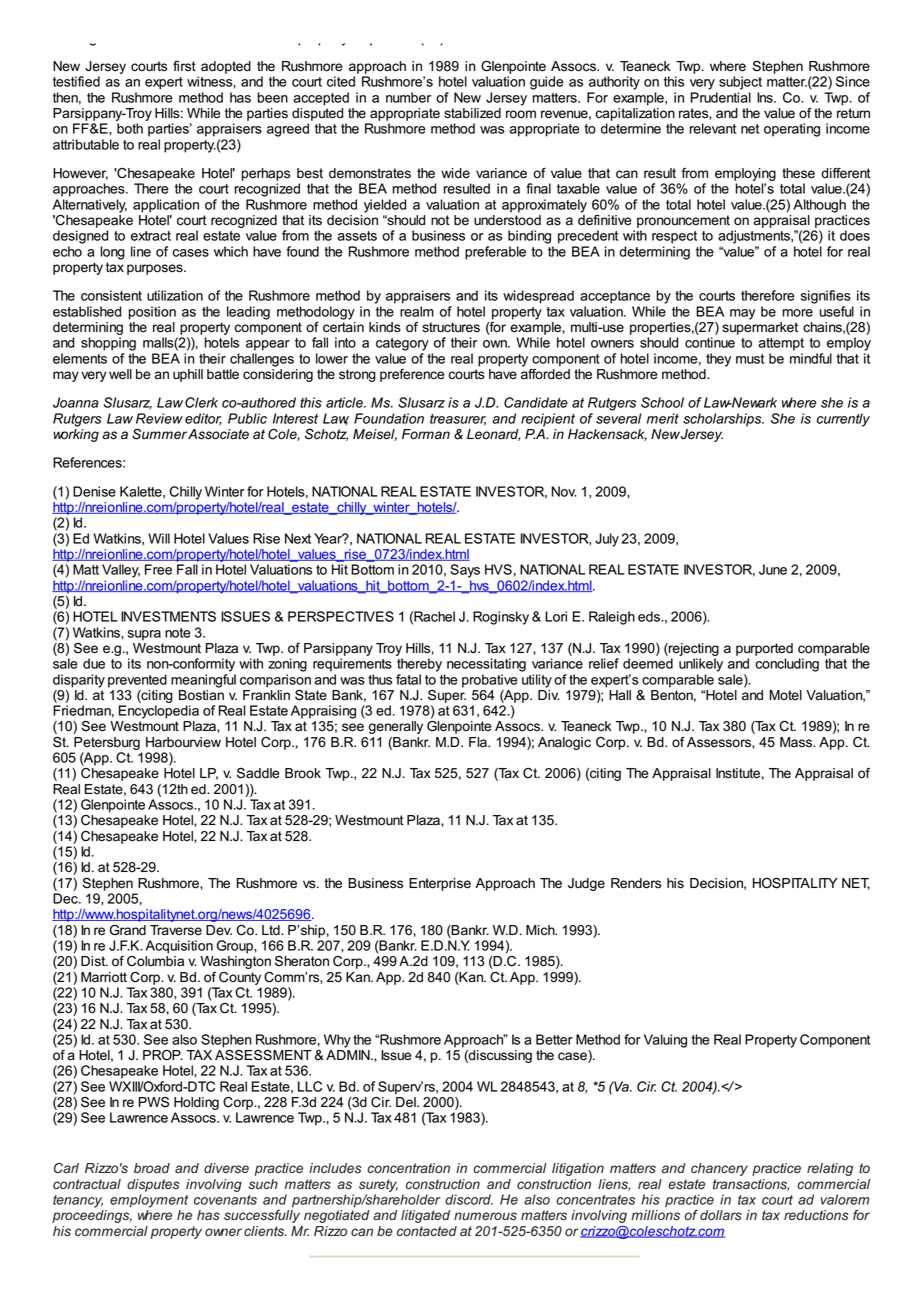 Image resolution: width=924 pixels, height=1308 pixels. What do you see at coordinates (144, 635) in the page?
I see `supra` at bounding box center [144, 635].
